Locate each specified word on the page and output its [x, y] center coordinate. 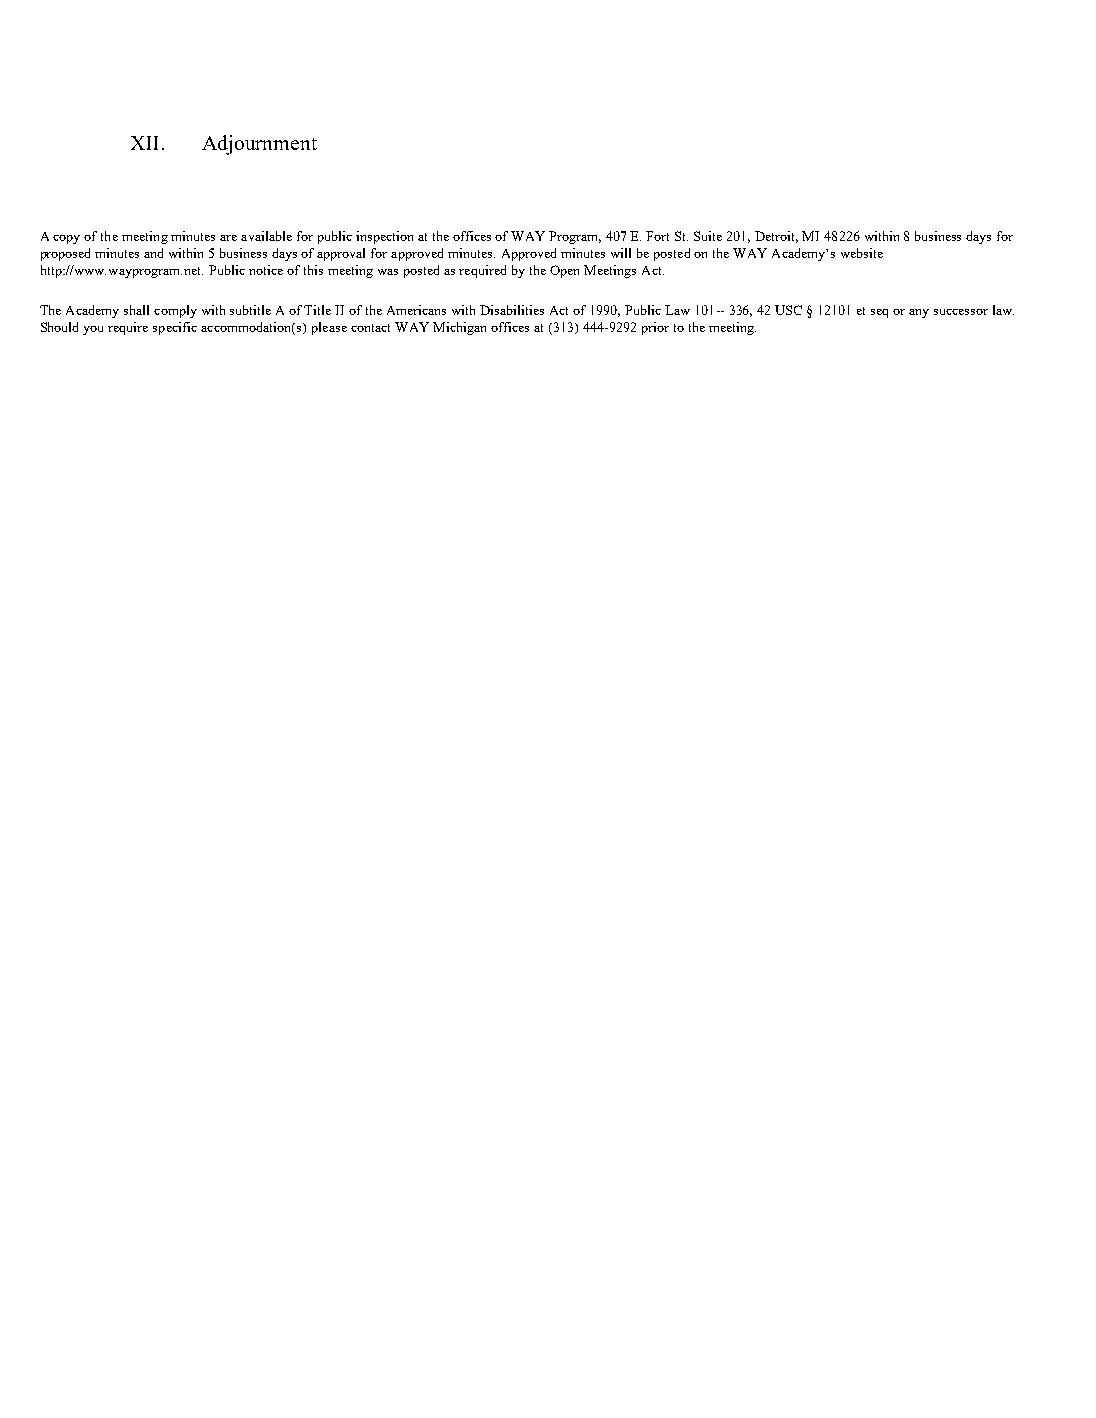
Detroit [776, 237]
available [266, 236]
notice [266, 270]
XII [144, 143]
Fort [657, 236]
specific [175, 328]
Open [564, 271]
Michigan [459, 328]
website [862, 253]
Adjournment [259, 145]
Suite [708, 236]
